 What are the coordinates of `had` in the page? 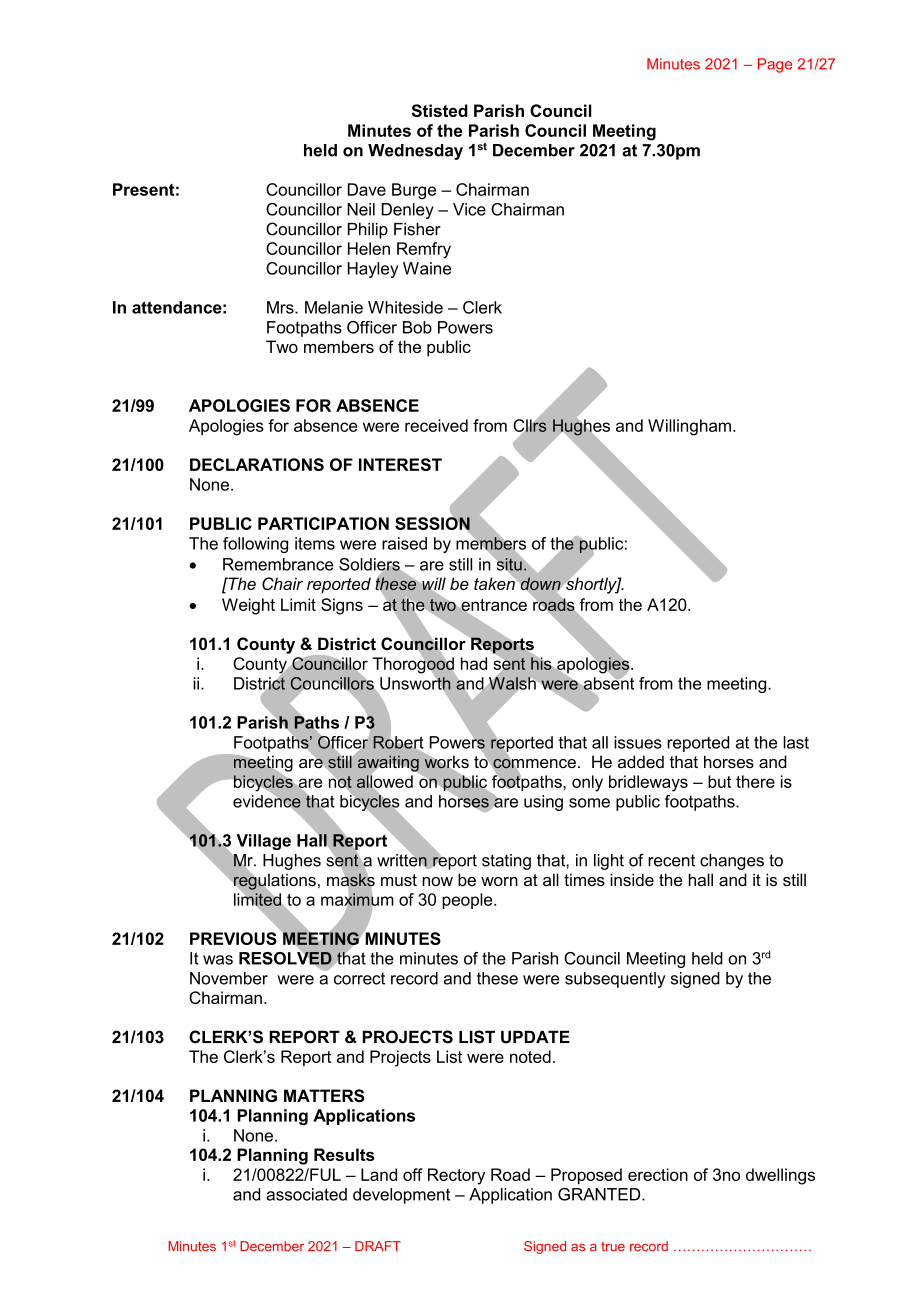 It's located at (474, 663).
